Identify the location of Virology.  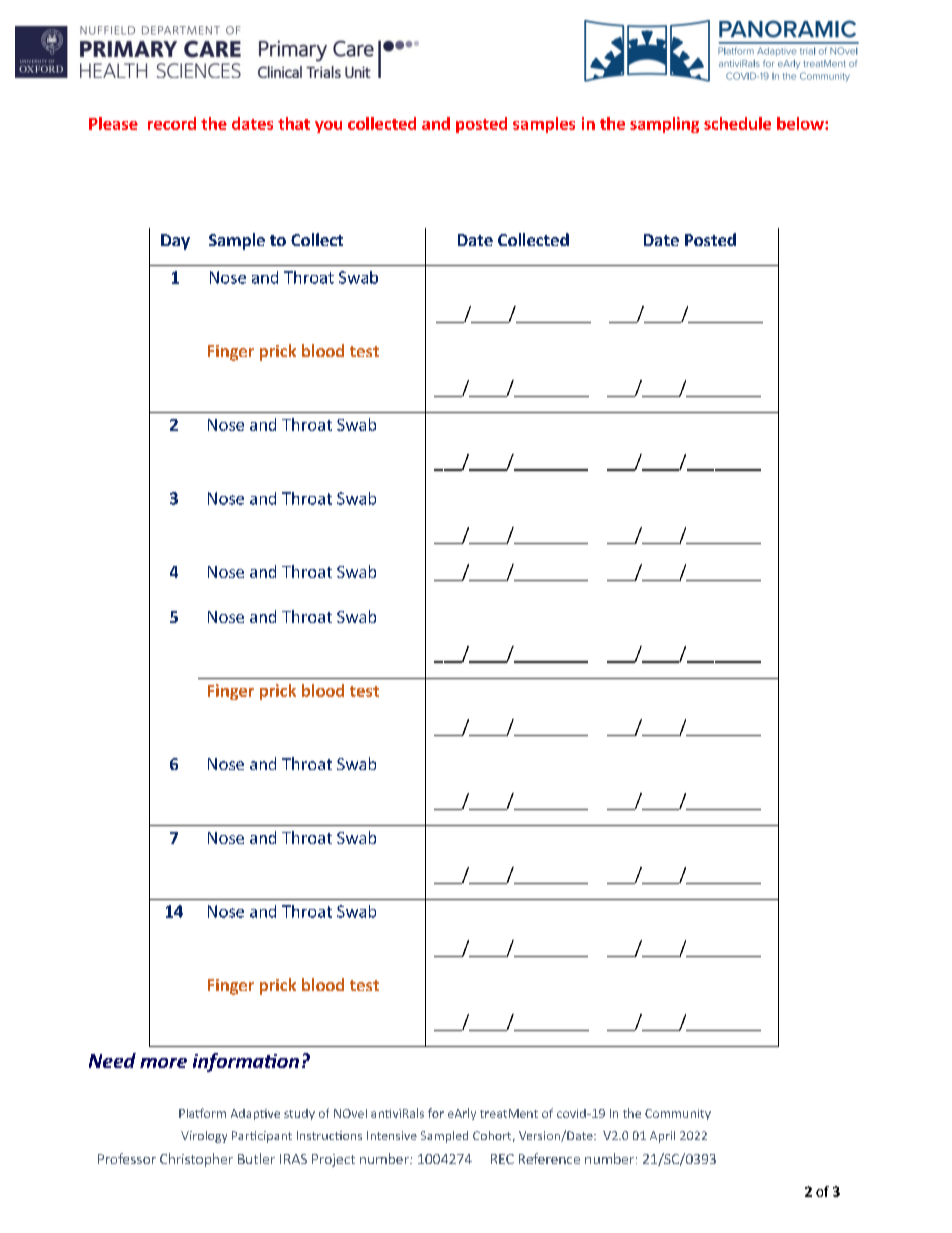
(204, 1137).
